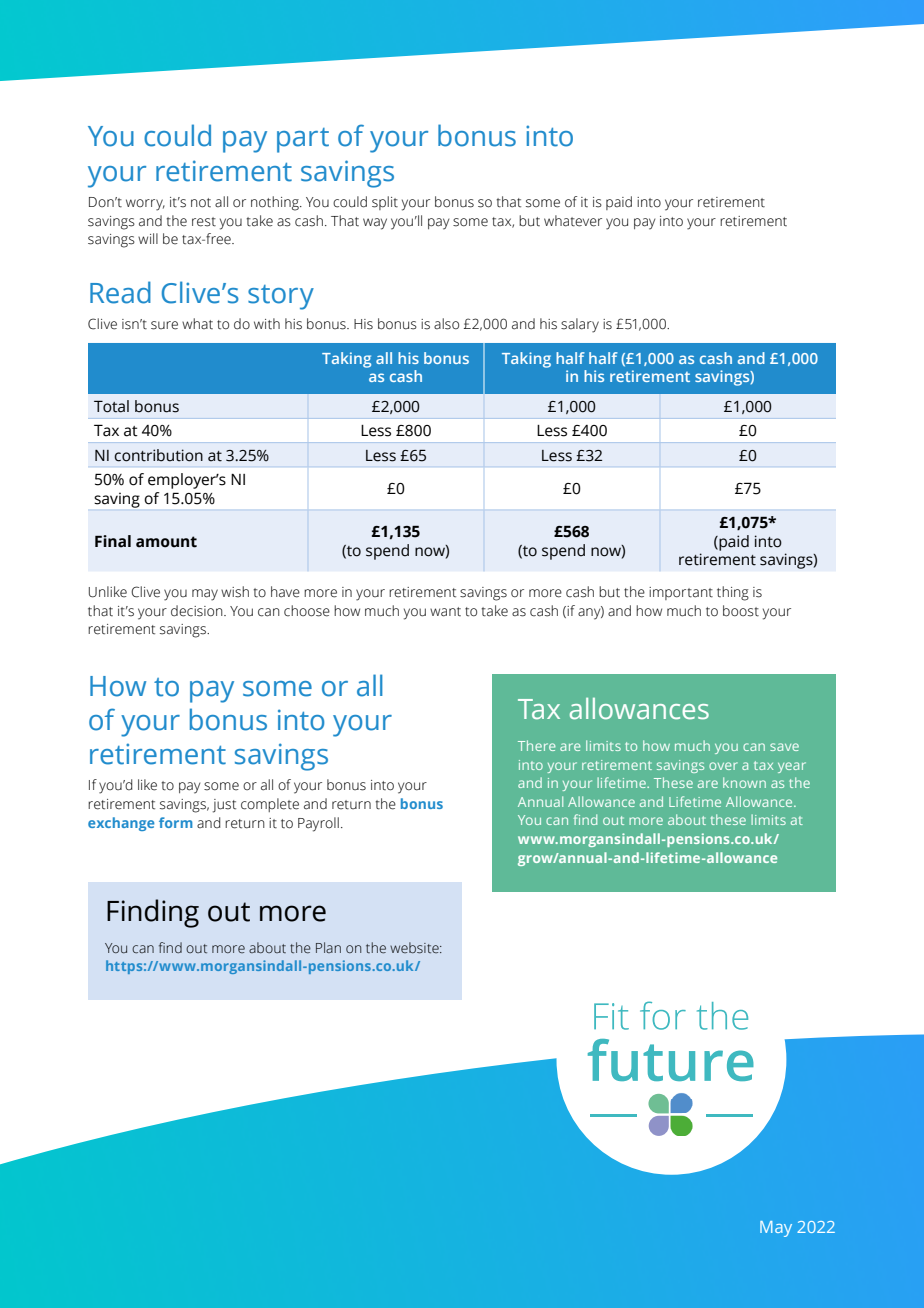  What do you see at coordinates (158, 455) in the image?
I see `contribution` at bounding box center [158, 455].
